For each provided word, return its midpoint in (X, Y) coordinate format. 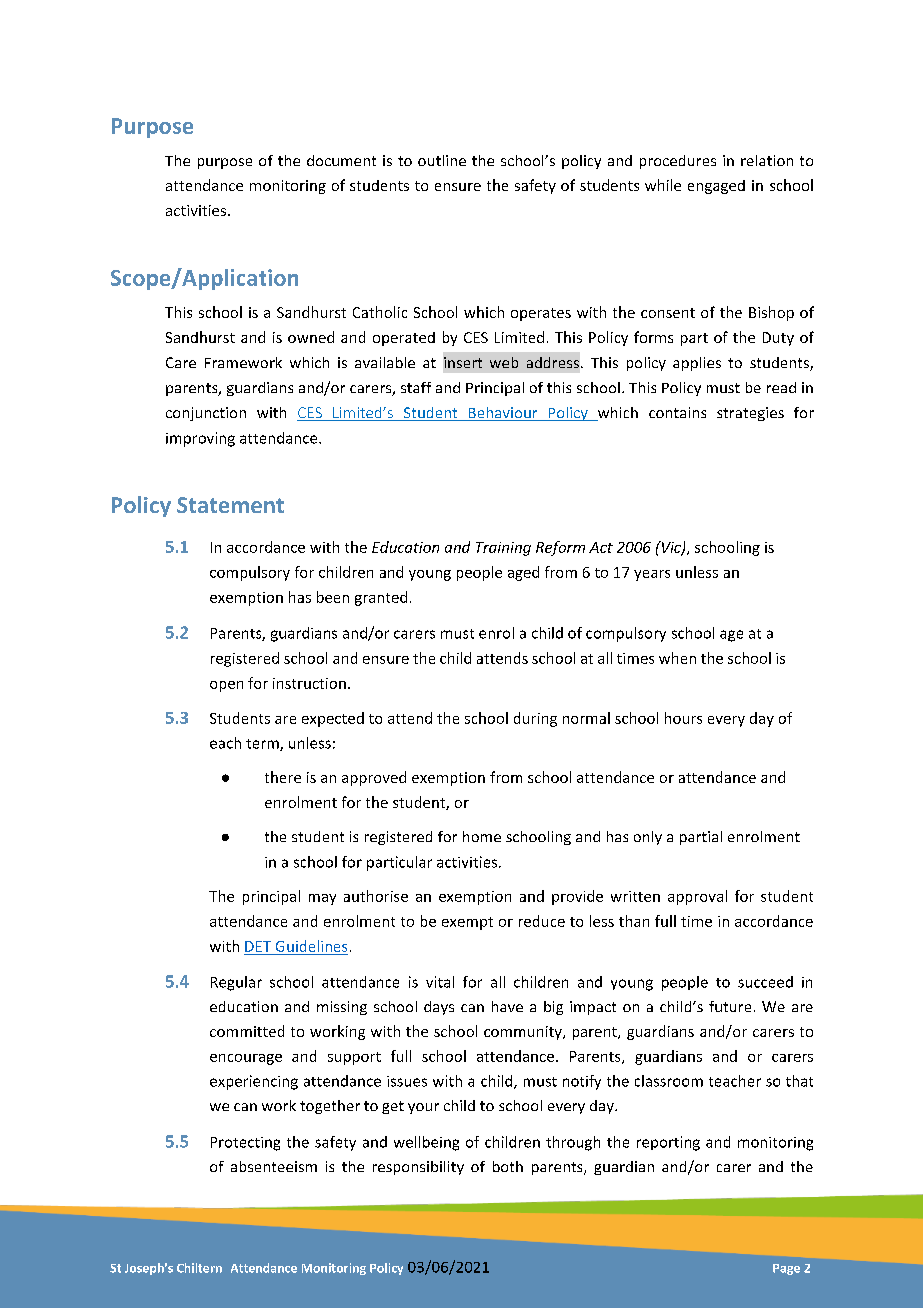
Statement (230, 505)
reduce (542, 921)
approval (697, 897)
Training (503, 549)
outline (442, 160)
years (652, 575)
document (341, 160)
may (322, 899)
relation (767, 160)
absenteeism (274, 1166)
